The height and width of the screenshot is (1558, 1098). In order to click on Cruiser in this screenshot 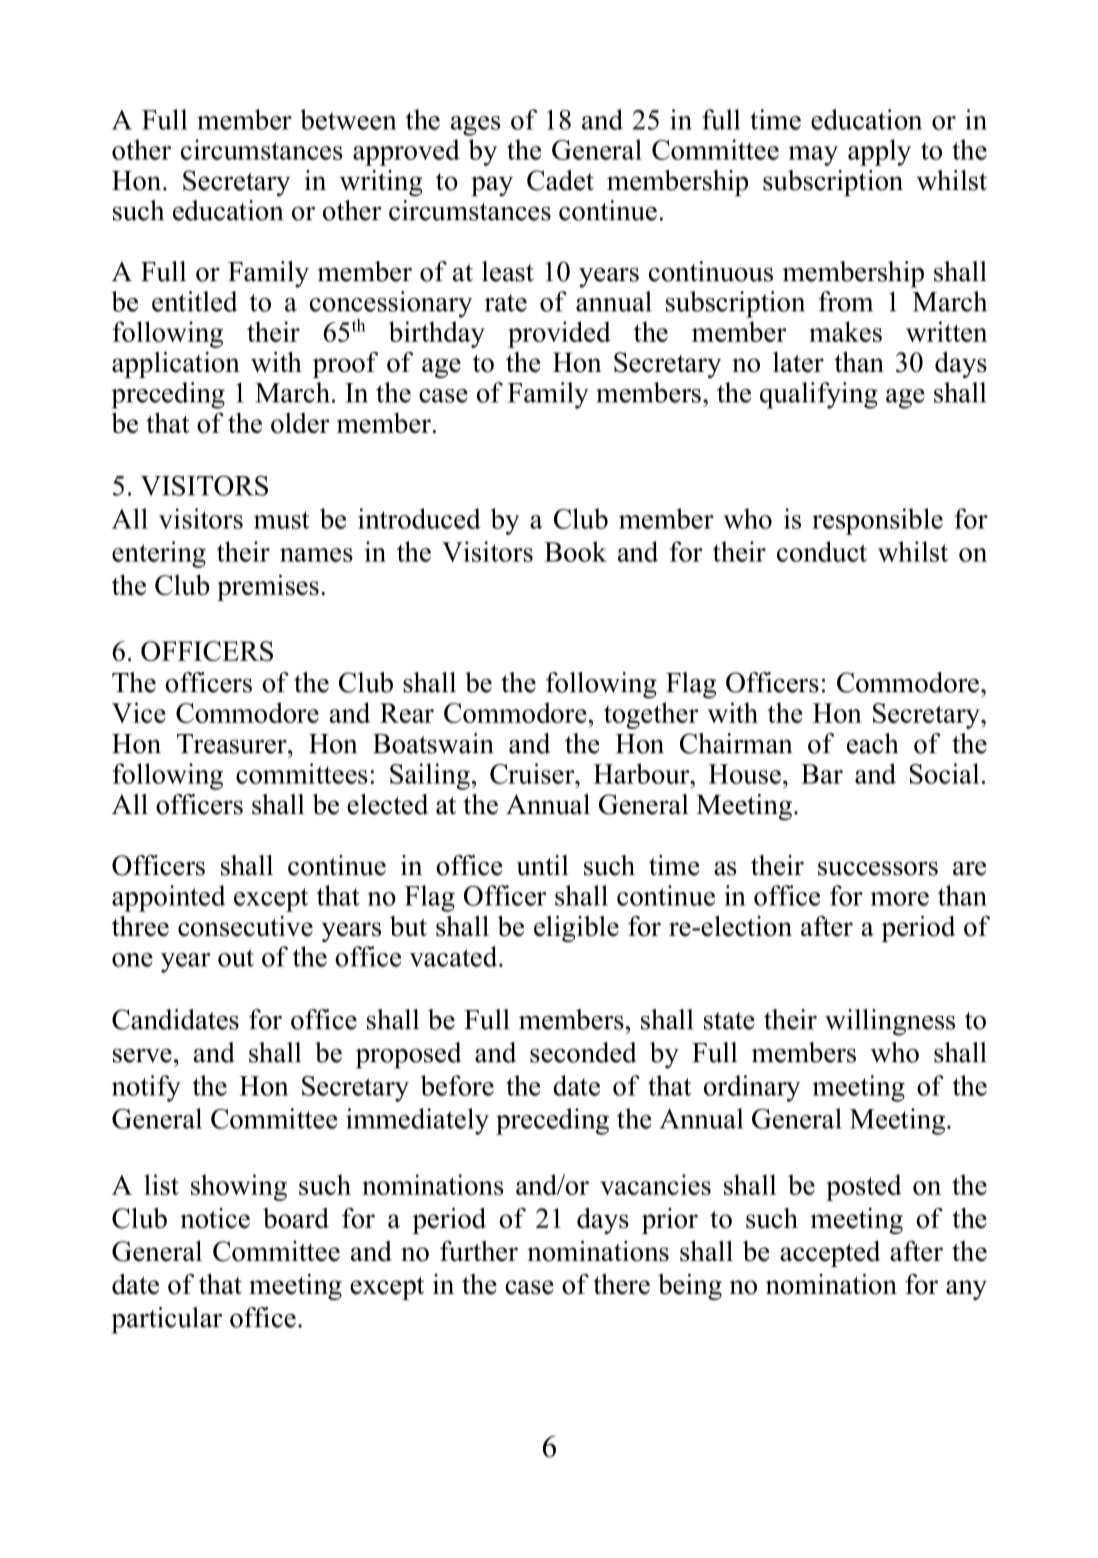, I will do `click(533, 773)`.
